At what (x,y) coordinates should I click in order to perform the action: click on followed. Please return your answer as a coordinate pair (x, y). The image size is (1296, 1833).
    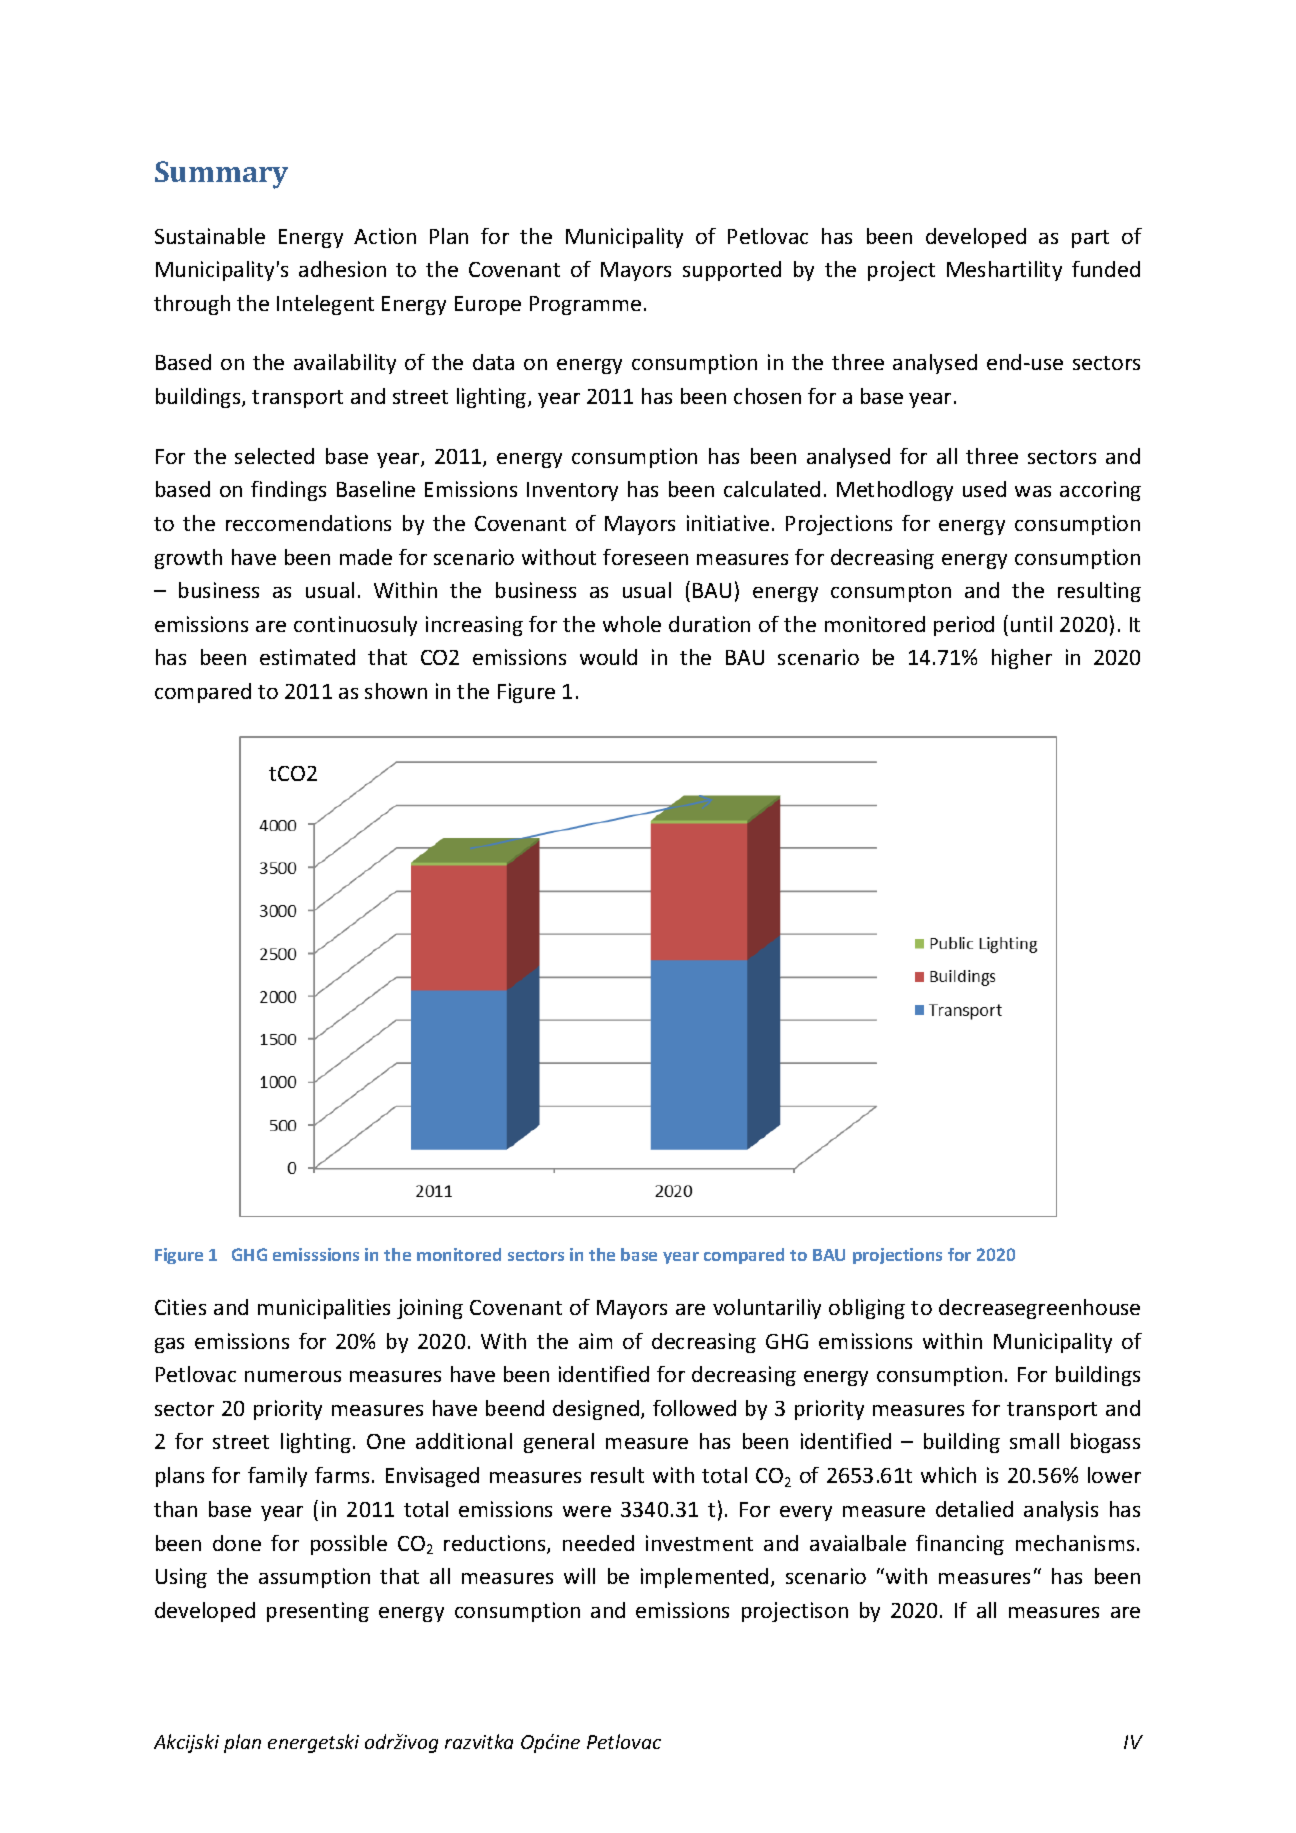
    Looking at the image, I should click on (694, 1408).
